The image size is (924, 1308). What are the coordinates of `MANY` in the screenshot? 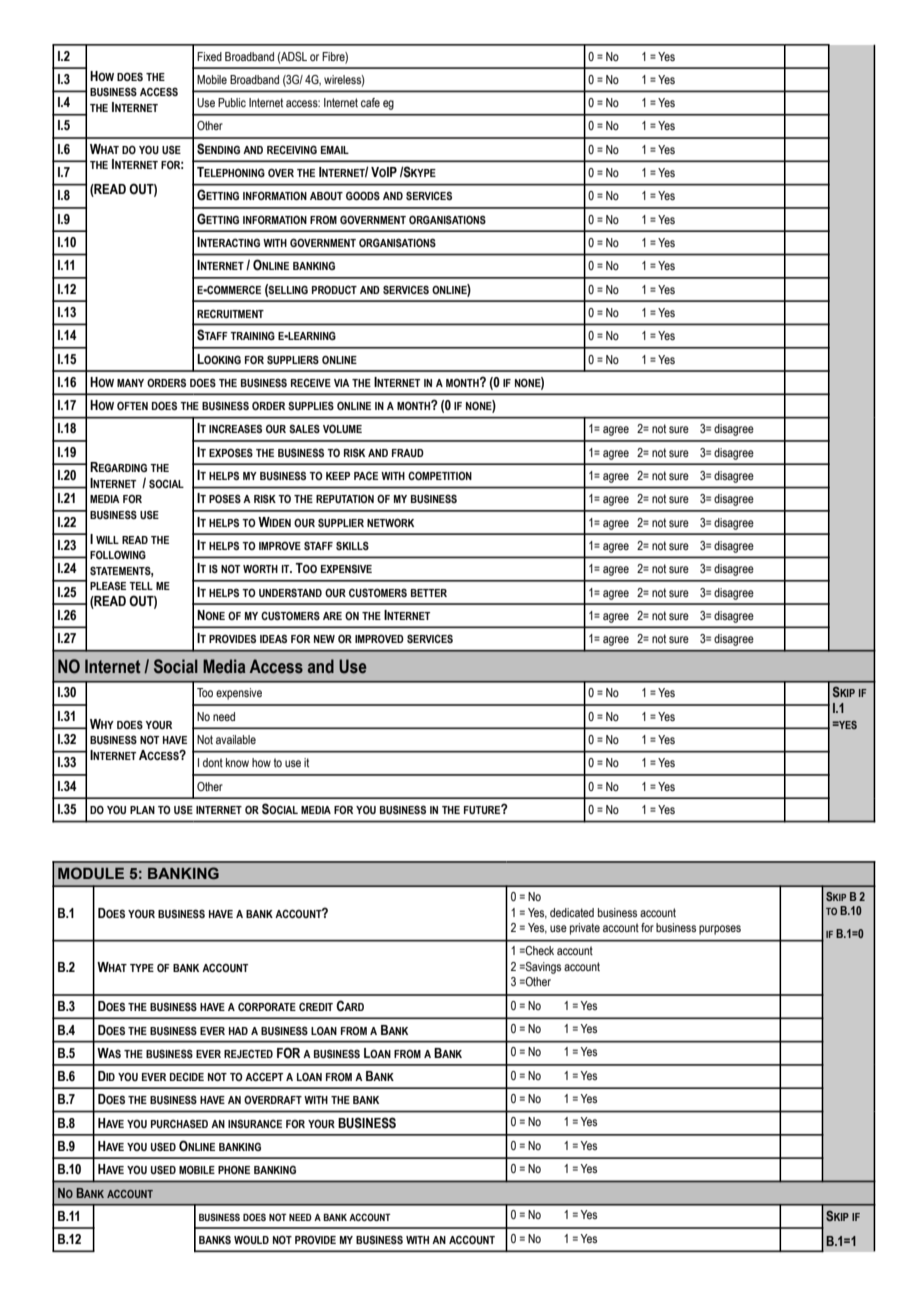 It's located at (130, 383).
